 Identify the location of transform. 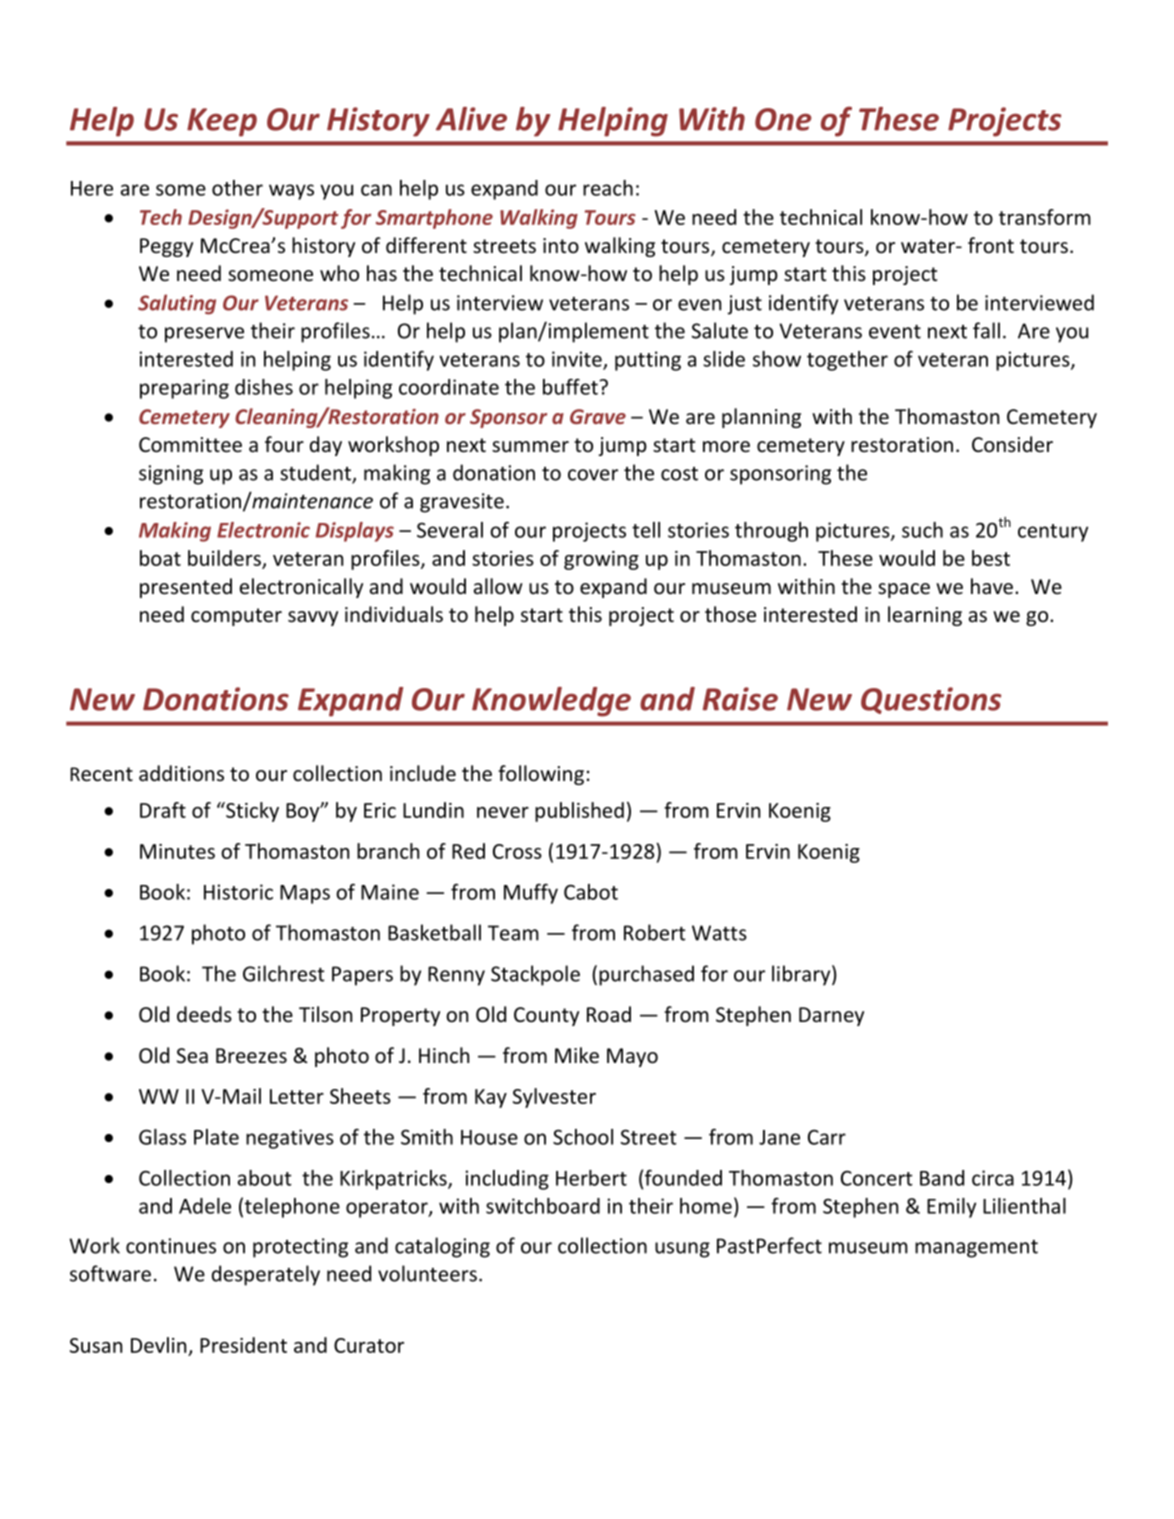
(1045, 217).
